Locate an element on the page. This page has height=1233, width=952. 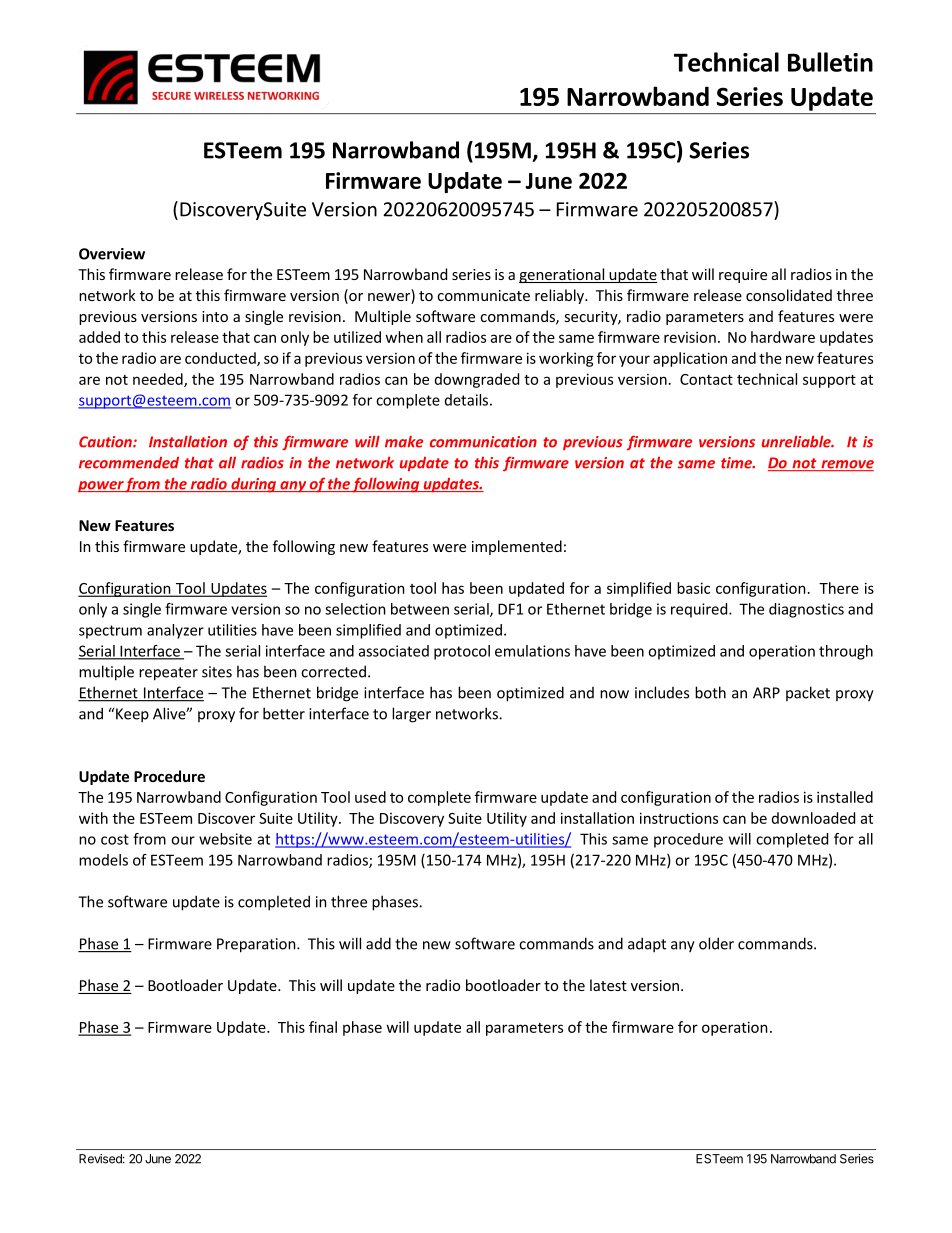
Overview is located at coordinates (112, 254).
